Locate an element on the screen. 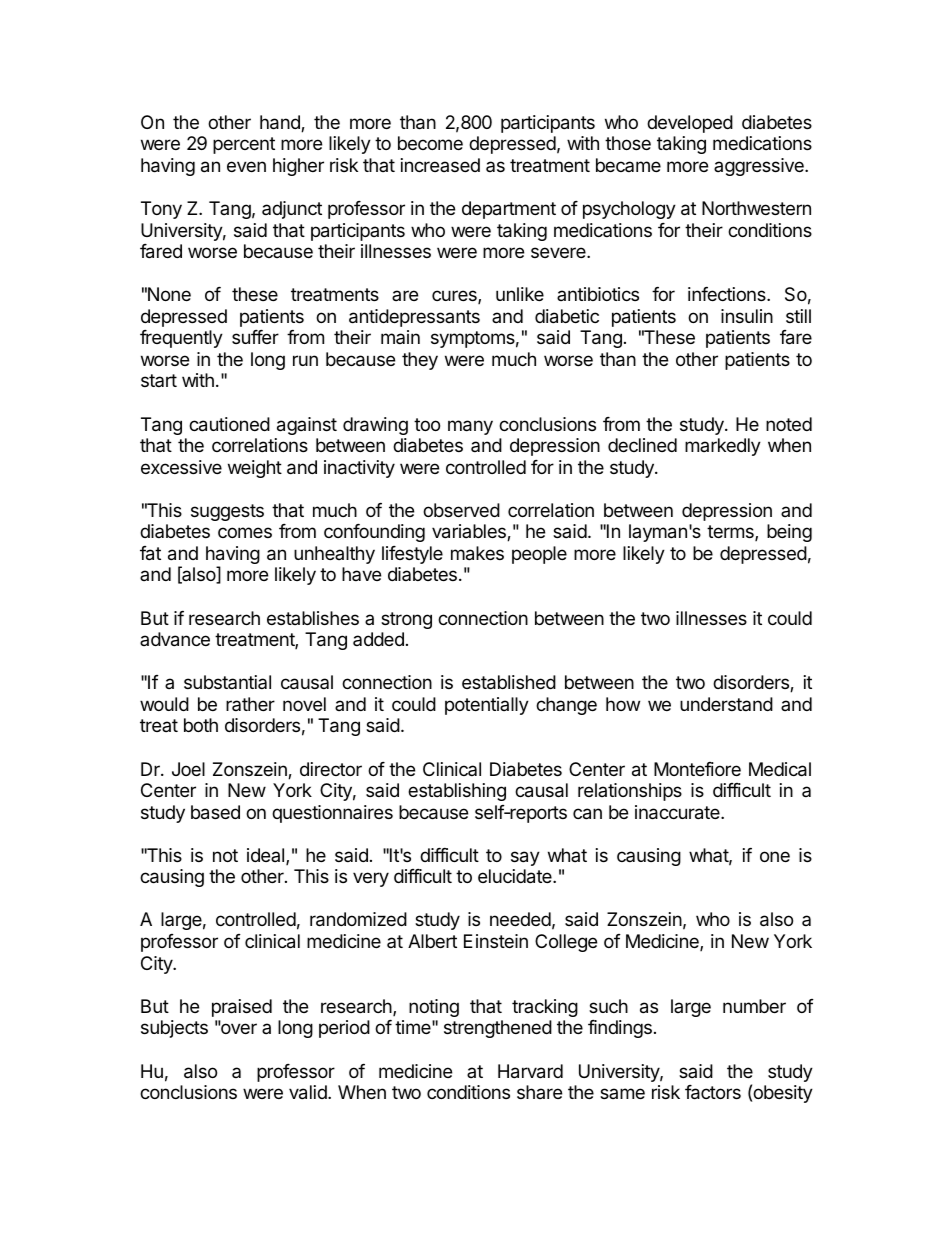 This screenshot has width=952, height=1233. strengthened is located at coordinates (498, 1029).
